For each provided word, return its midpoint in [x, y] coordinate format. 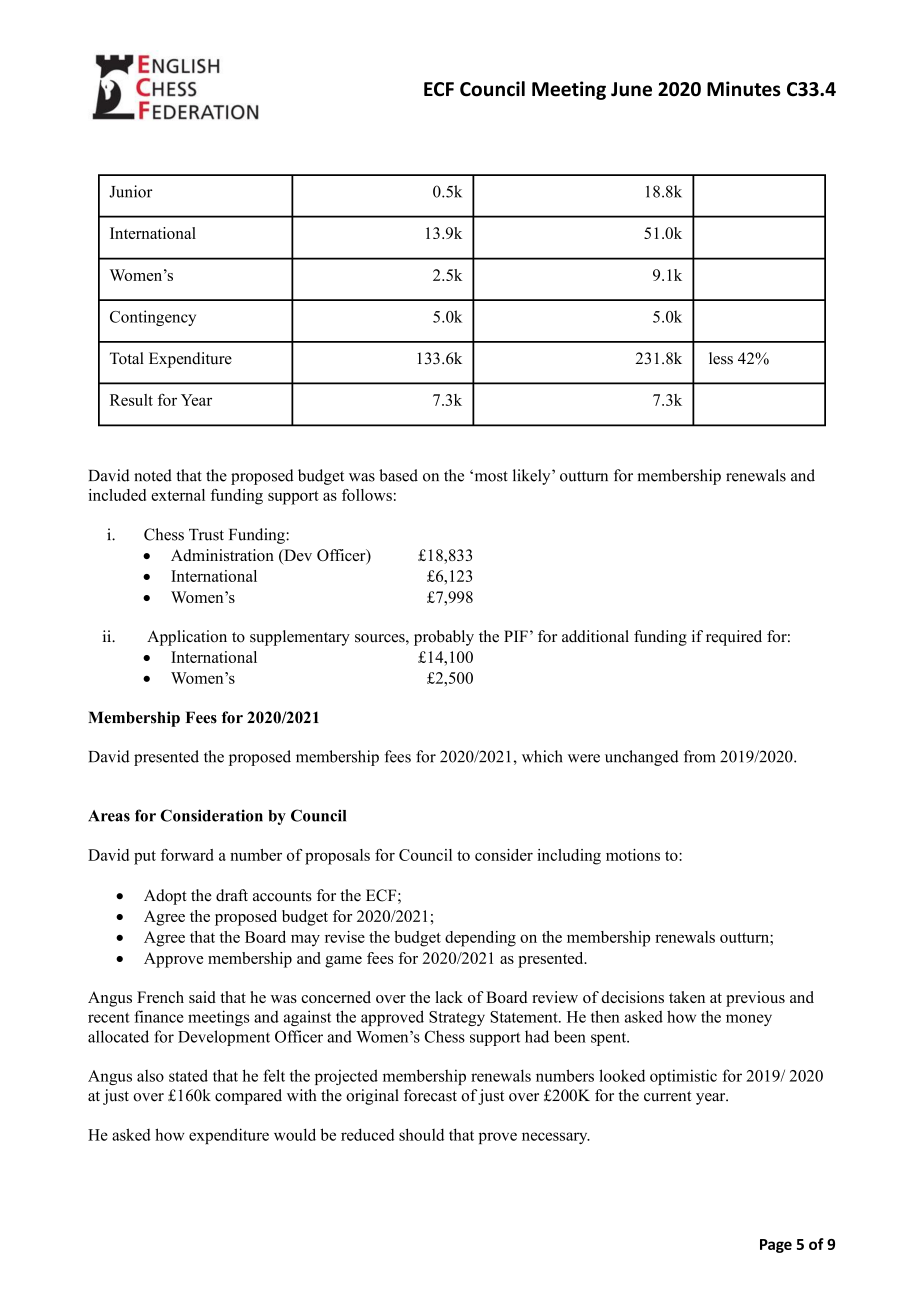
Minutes [744, 89]
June [631, 89]
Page [776, 1246]
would [295, 1134]
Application [187, 638]
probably [444, 638]
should [421, 1134]
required [734, 638]
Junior [131, 191]
